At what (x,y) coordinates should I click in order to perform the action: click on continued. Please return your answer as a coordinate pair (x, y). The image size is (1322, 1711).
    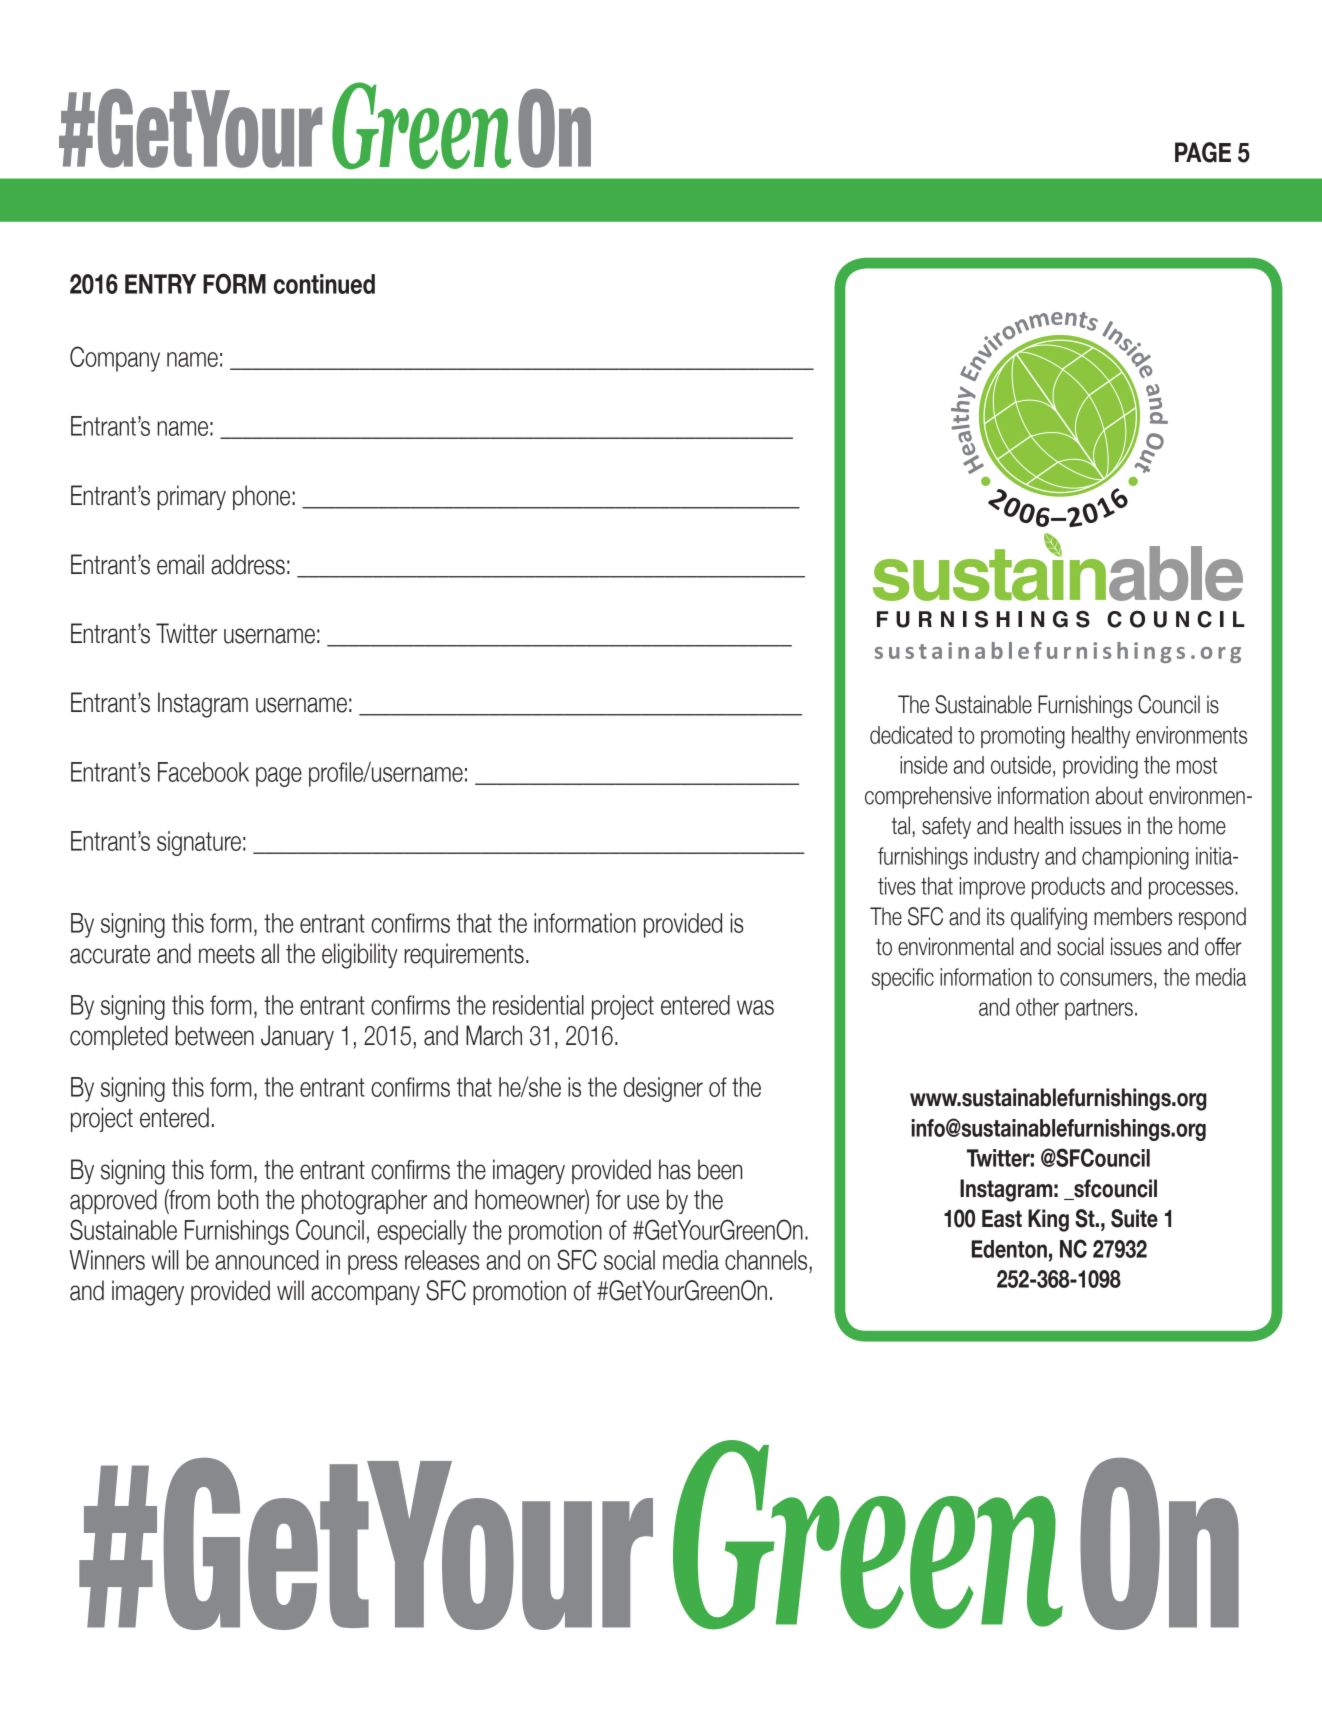
    Looking at the image, I should click on (324, 284).
